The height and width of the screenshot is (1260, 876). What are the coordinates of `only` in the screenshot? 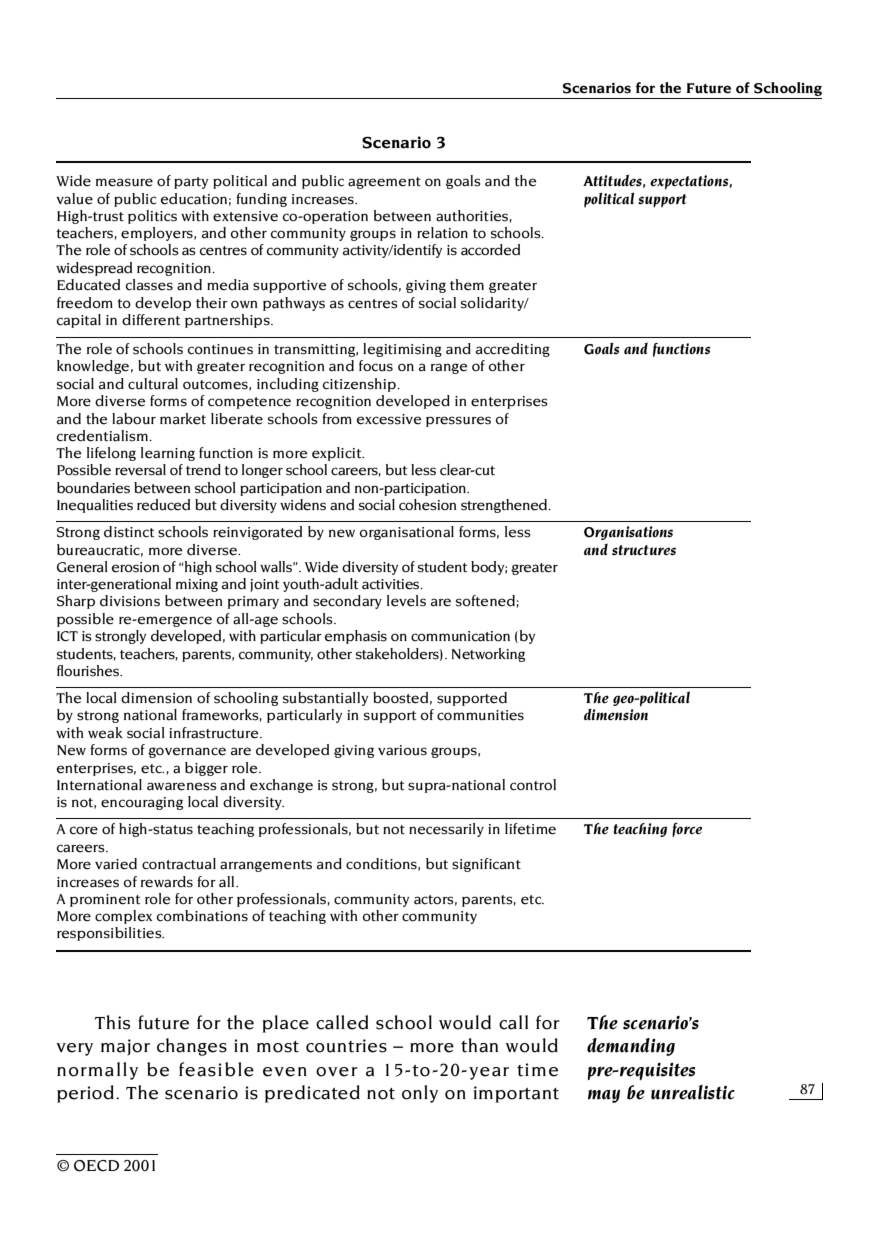 It's located at (420, 1094).
